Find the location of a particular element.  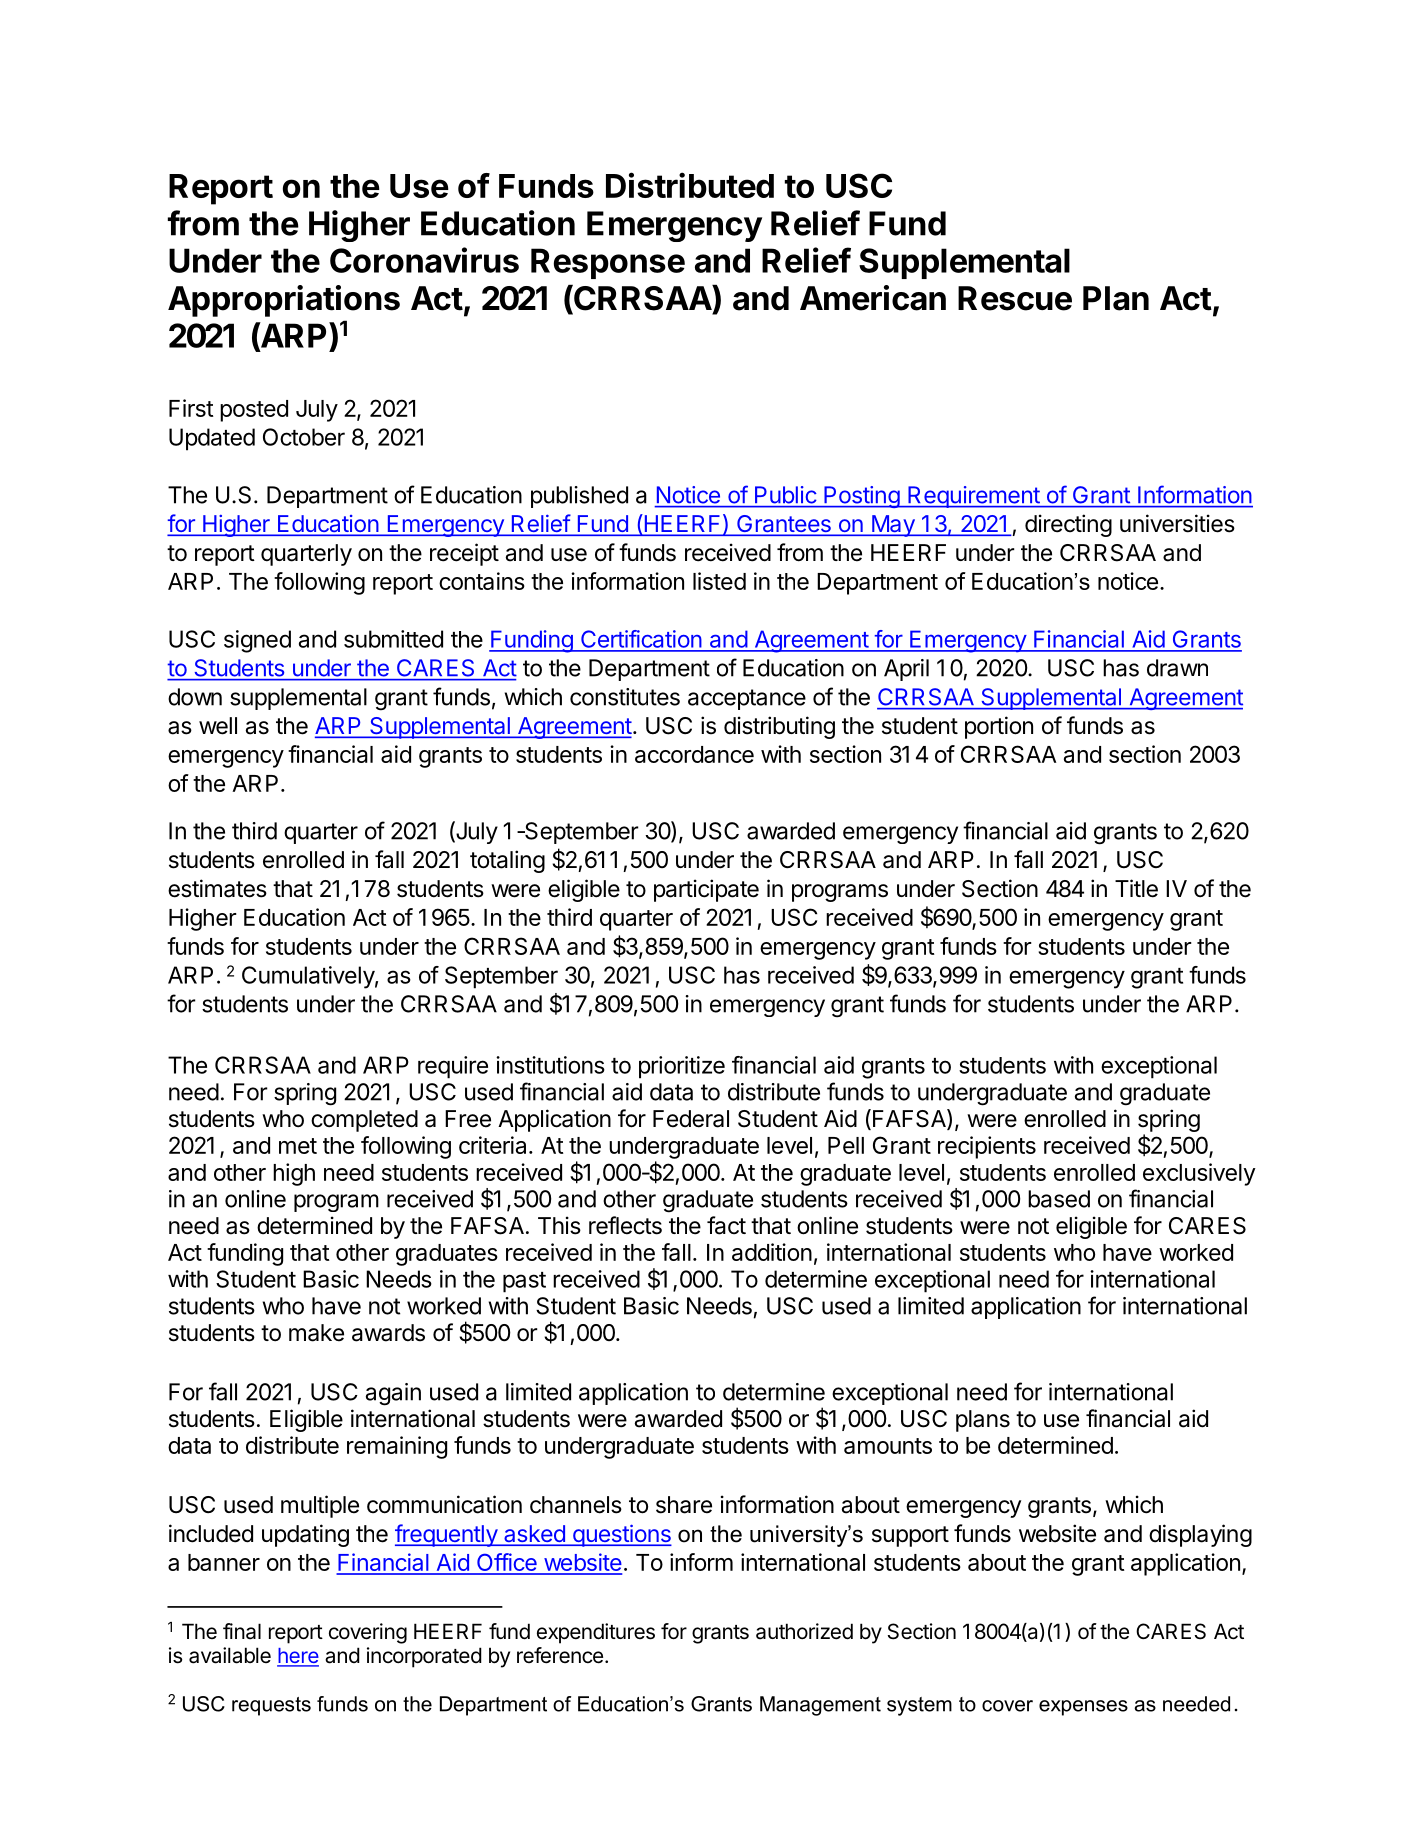

addition is located at coordinates (772, 1252).
